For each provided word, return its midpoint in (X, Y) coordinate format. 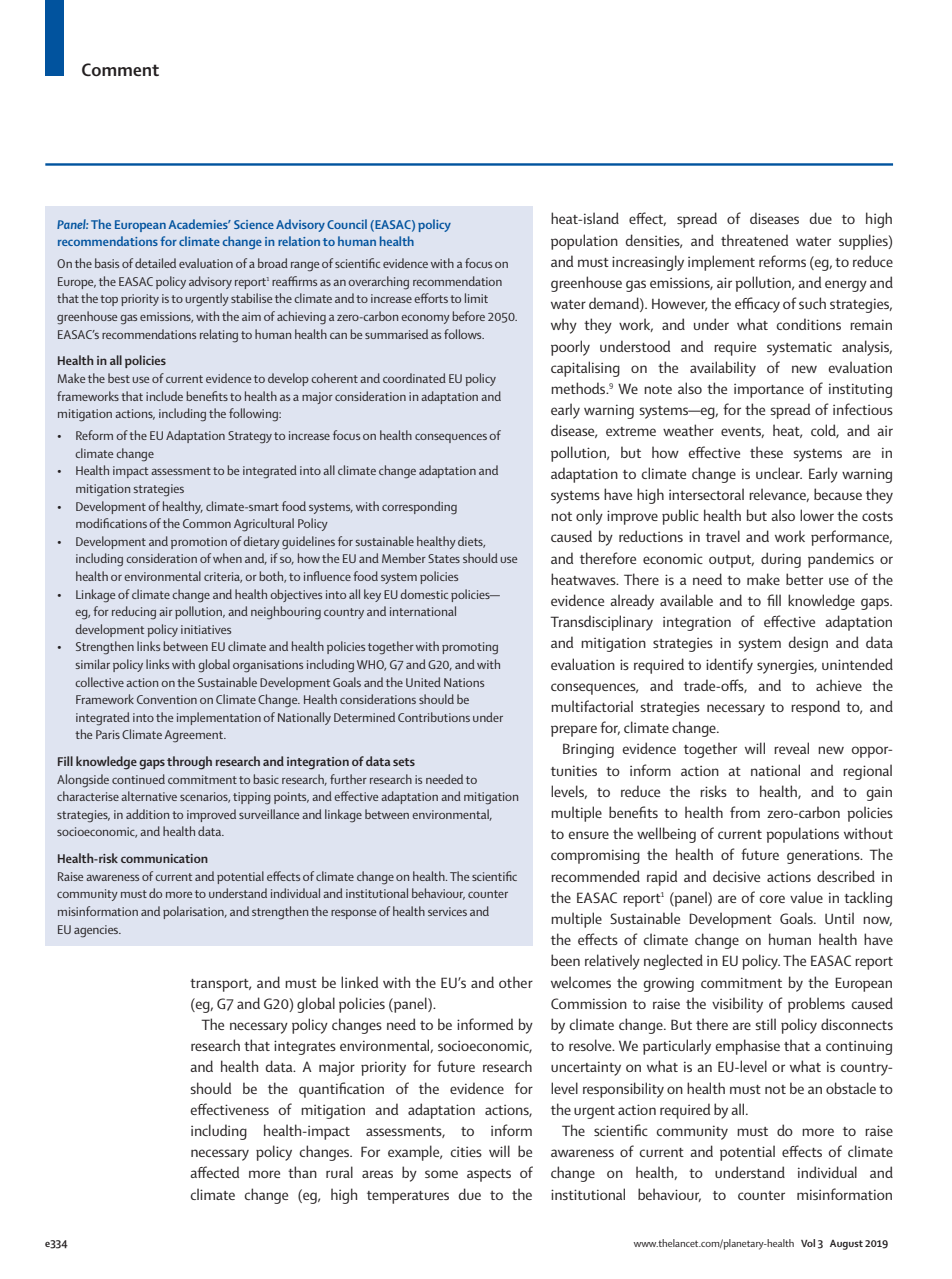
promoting (470, 648)
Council (347, 224)
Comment (120, 69)
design (808, 644)
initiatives (206, 629)
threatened (754, 240)
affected (214, 1172)
